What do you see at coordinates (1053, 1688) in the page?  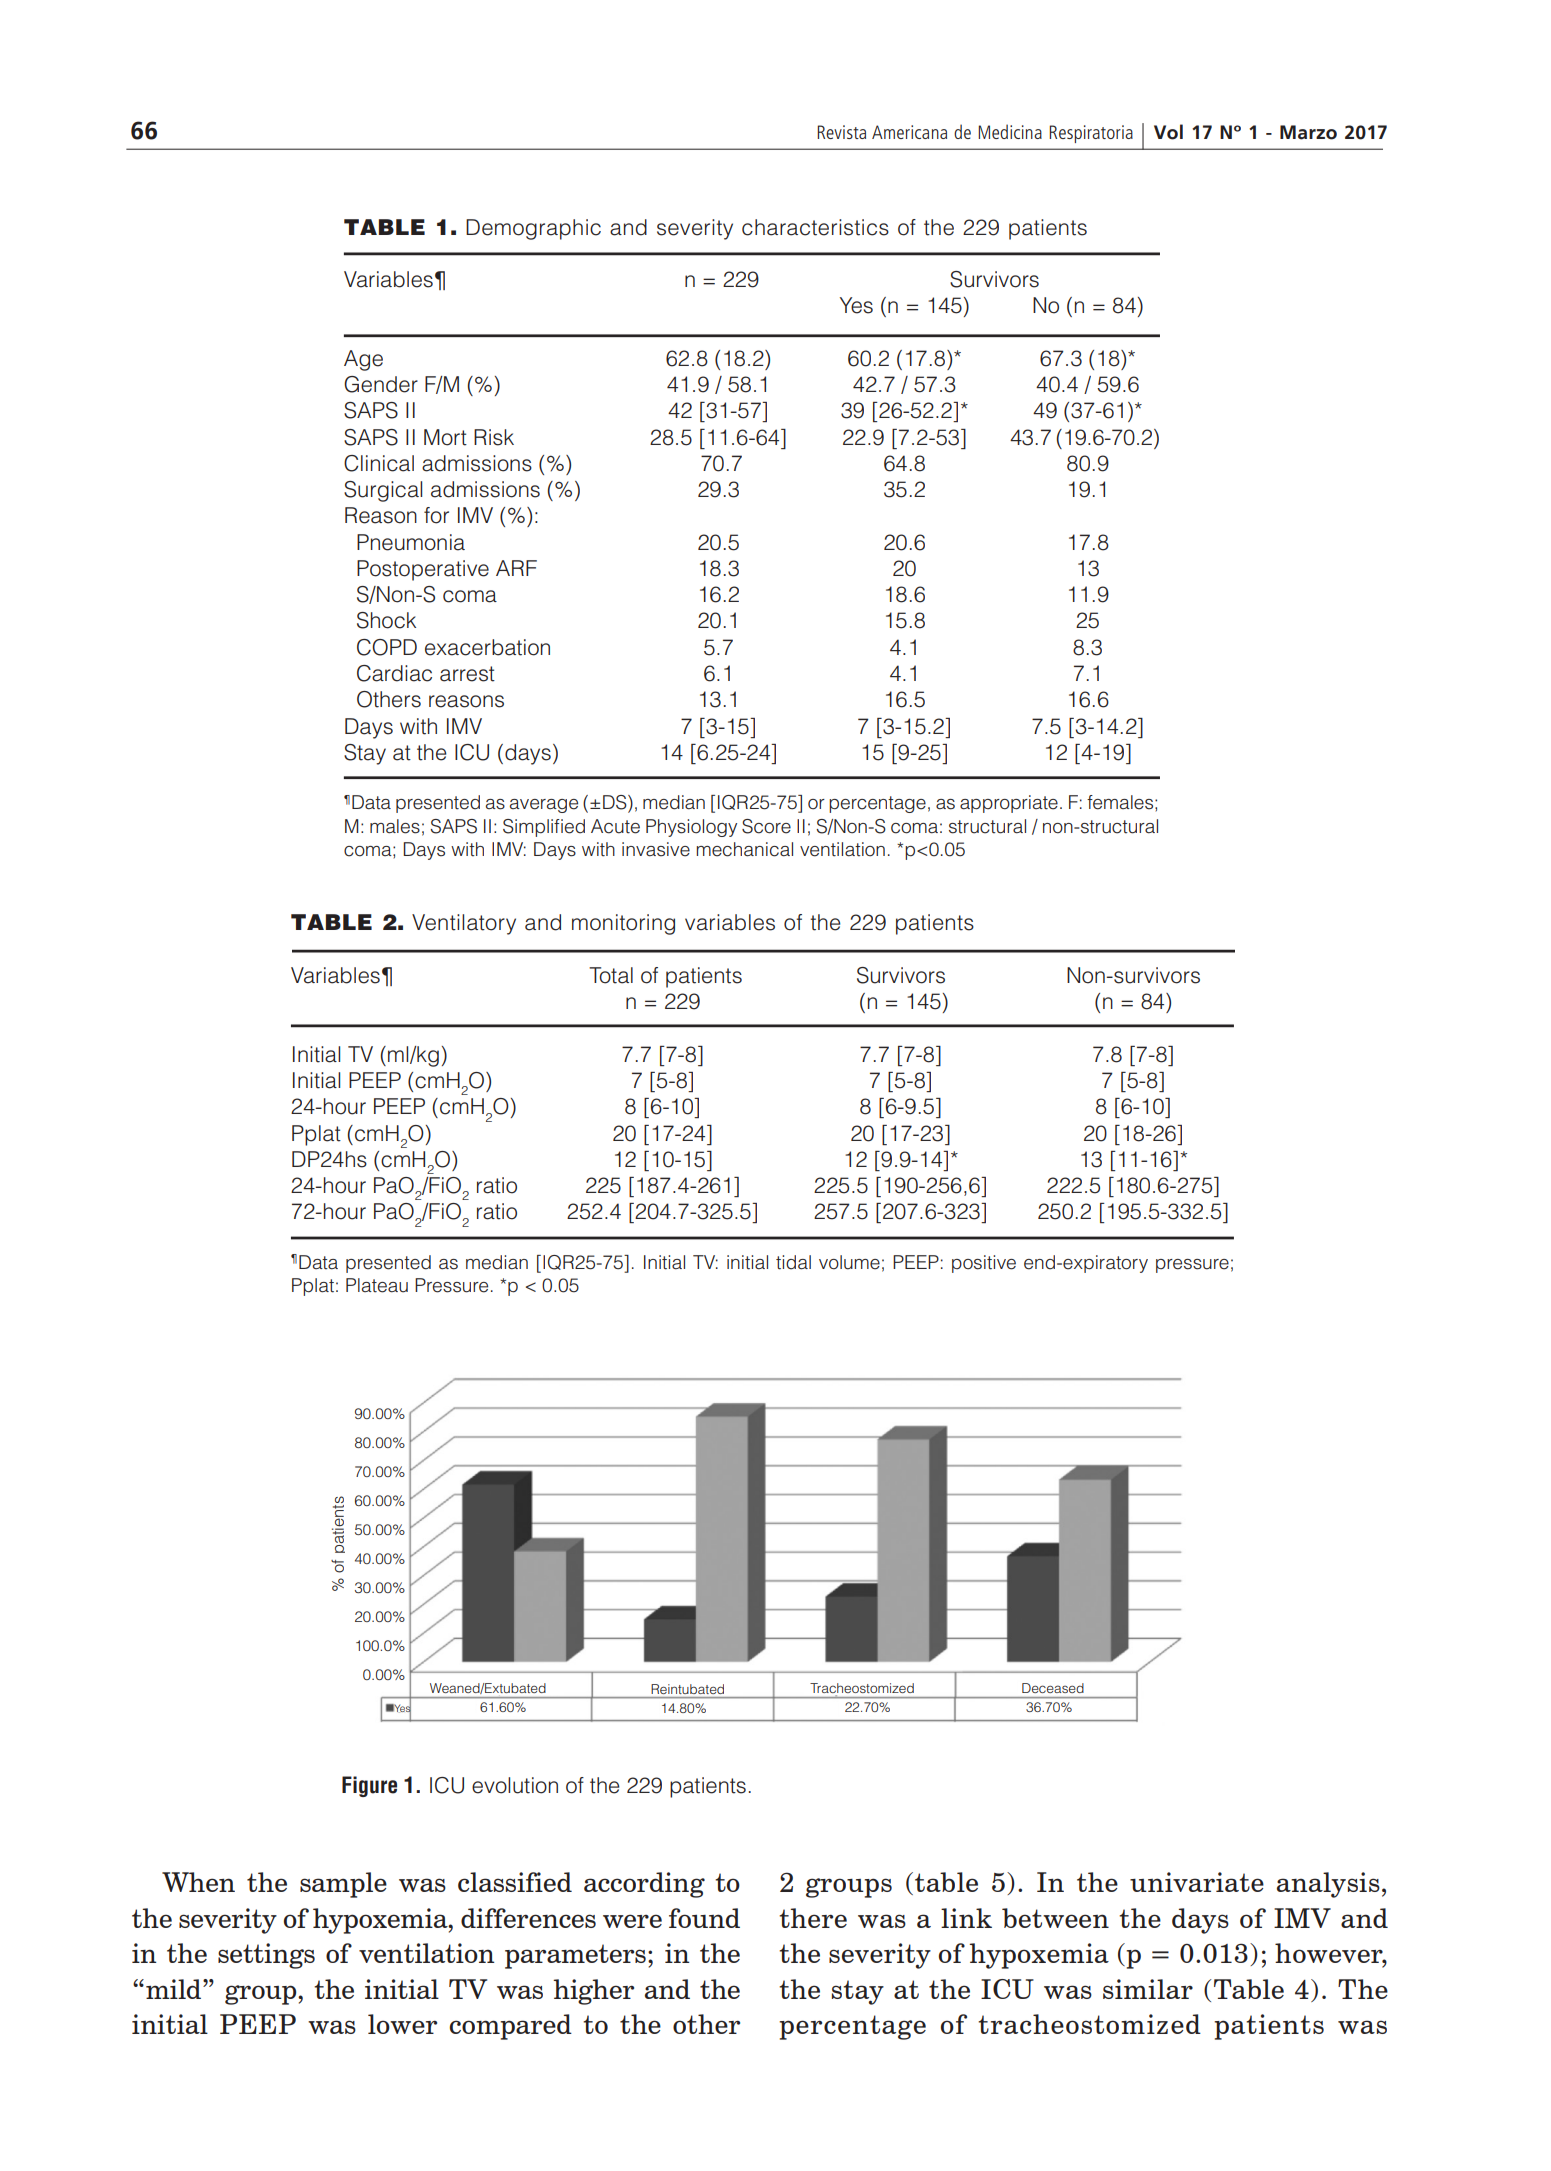 I see `Deceased` at bounding box center [1053, 1688].
